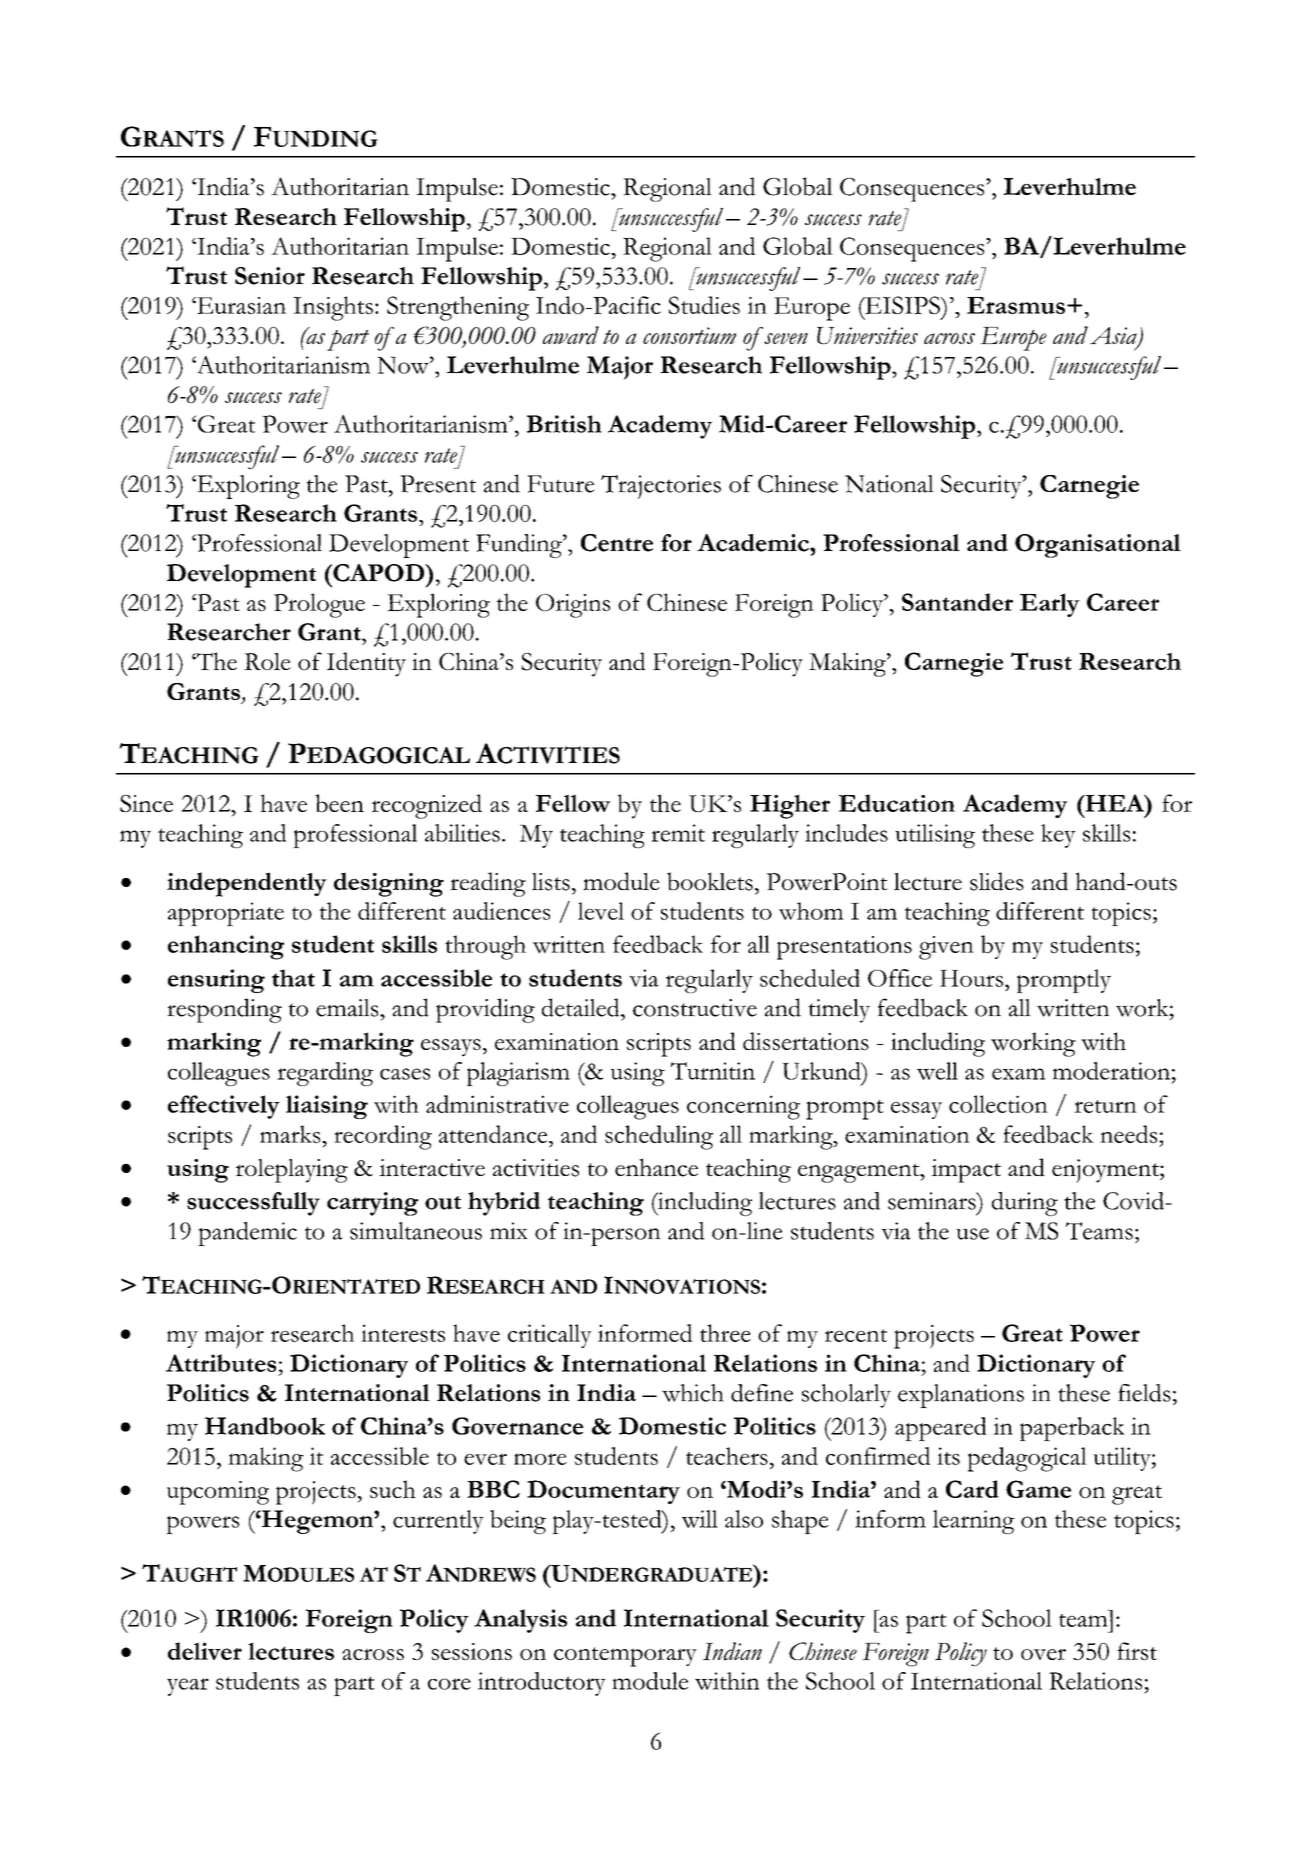  What do you see at coordinates (1016, 305) in the image?
I see `Erasmus` at bounding box center [1016, 305].
